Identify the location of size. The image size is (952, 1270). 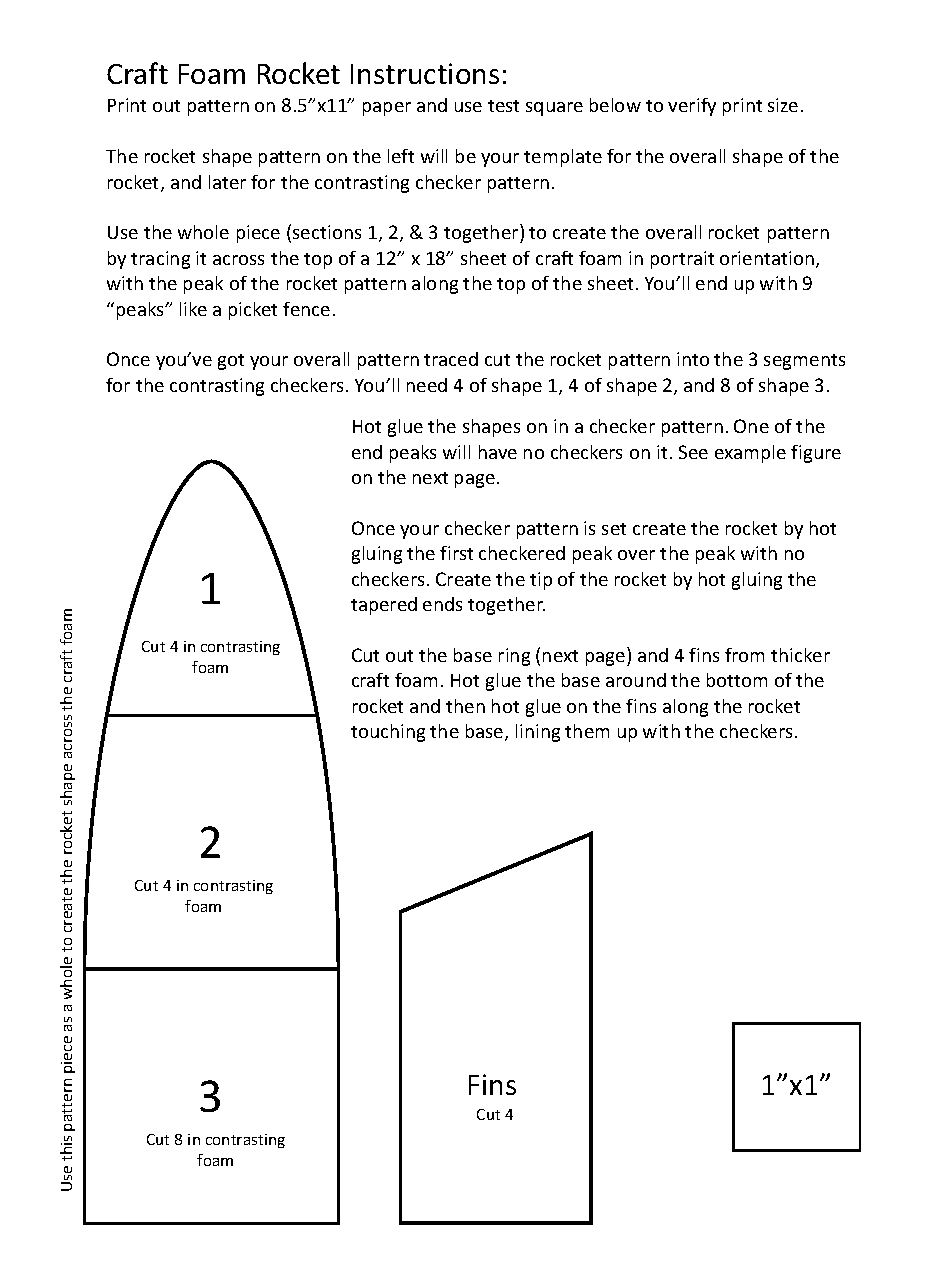
(783, 105).
